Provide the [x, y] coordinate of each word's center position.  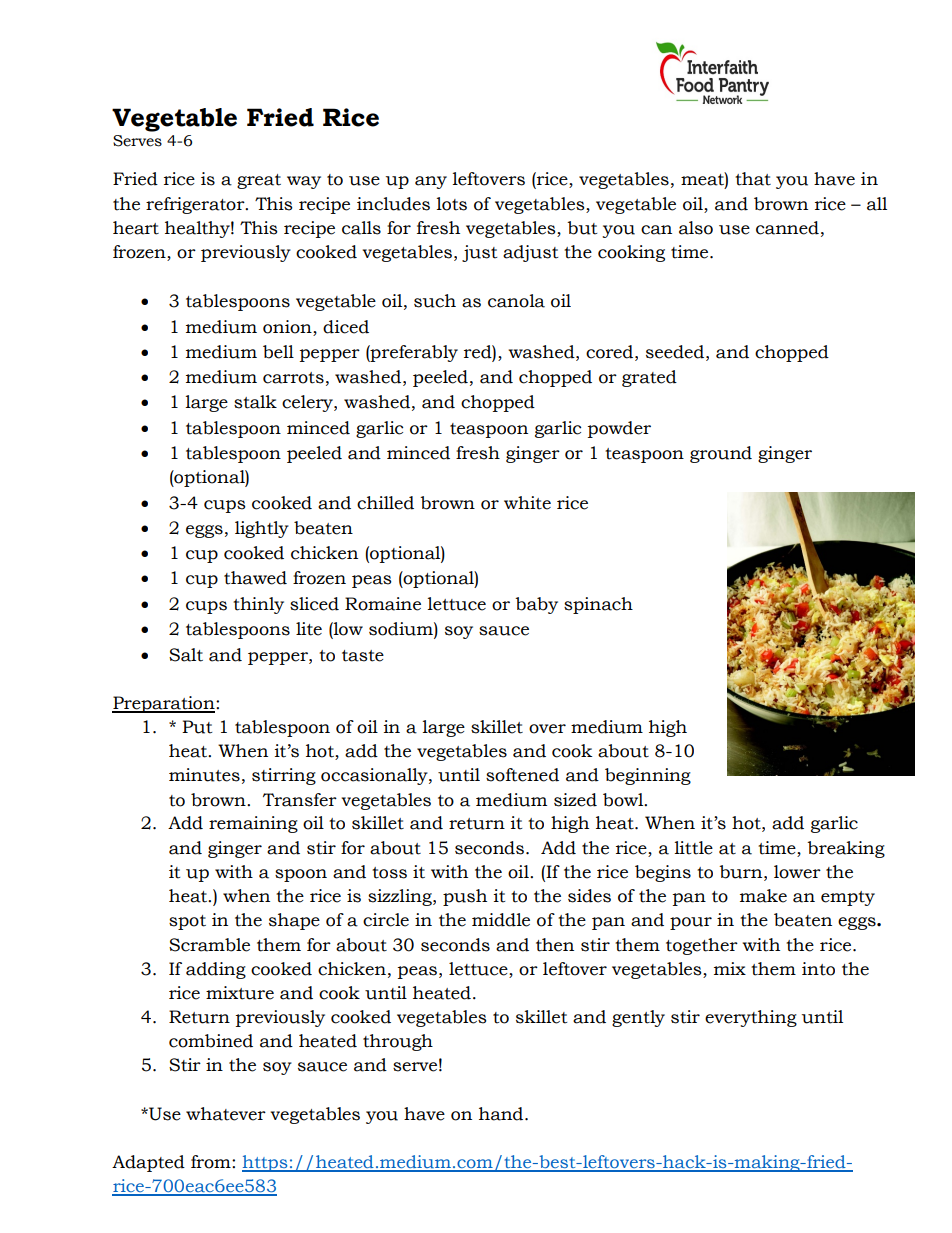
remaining [253, 824]
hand [502, 1114]
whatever [226, 1114]
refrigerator [196, 205]
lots [452, 204]
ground [721, 454]
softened [522, 775]
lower [797, 872]
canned [787, 228]
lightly [262, 529]
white [527, 503]
